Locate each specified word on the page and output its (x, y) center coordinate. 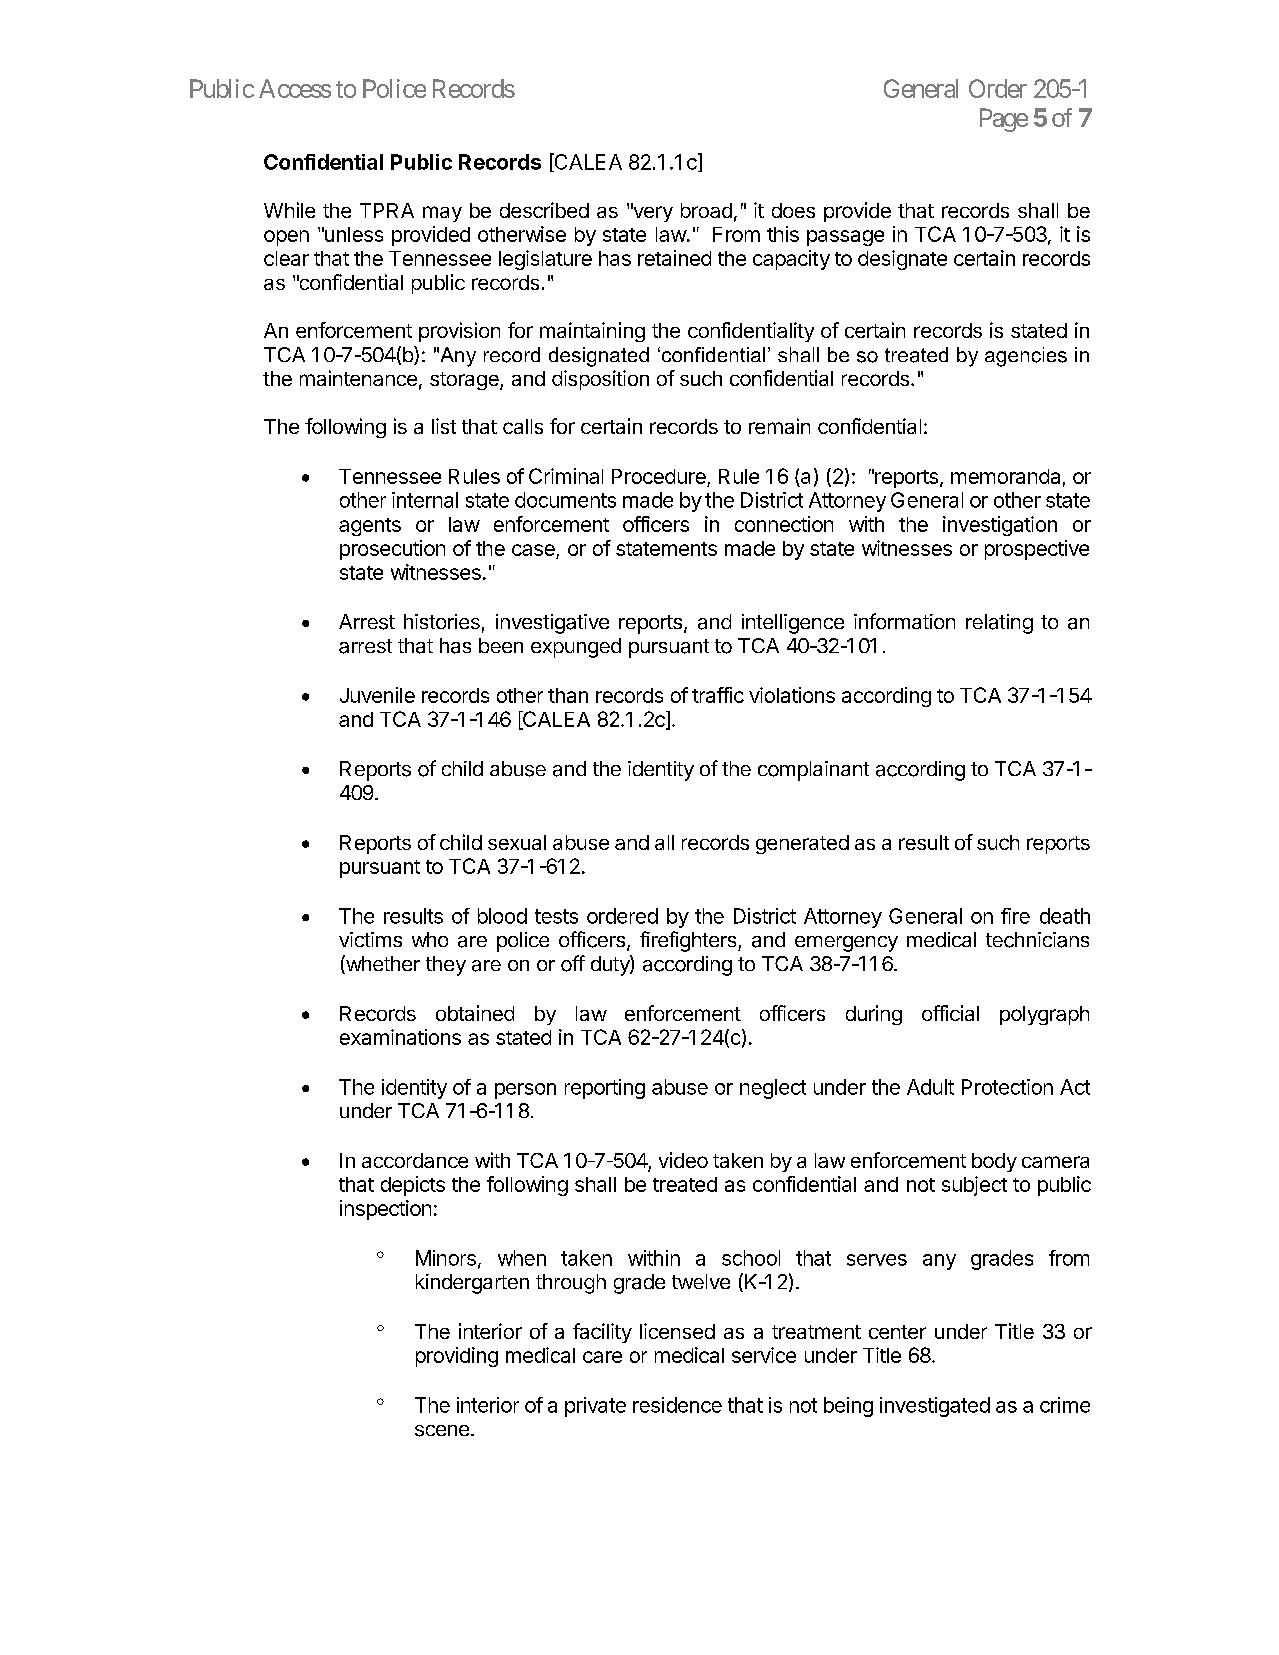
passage (845, 238)
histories (442, 621)
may (442, 214)
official (950, 1013)
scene (442, 1431)
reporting (605, 1089)
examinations (400, 1037)
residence (677, 1405)
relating (999, 624)
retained (674, 258)
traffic (718, 695)
